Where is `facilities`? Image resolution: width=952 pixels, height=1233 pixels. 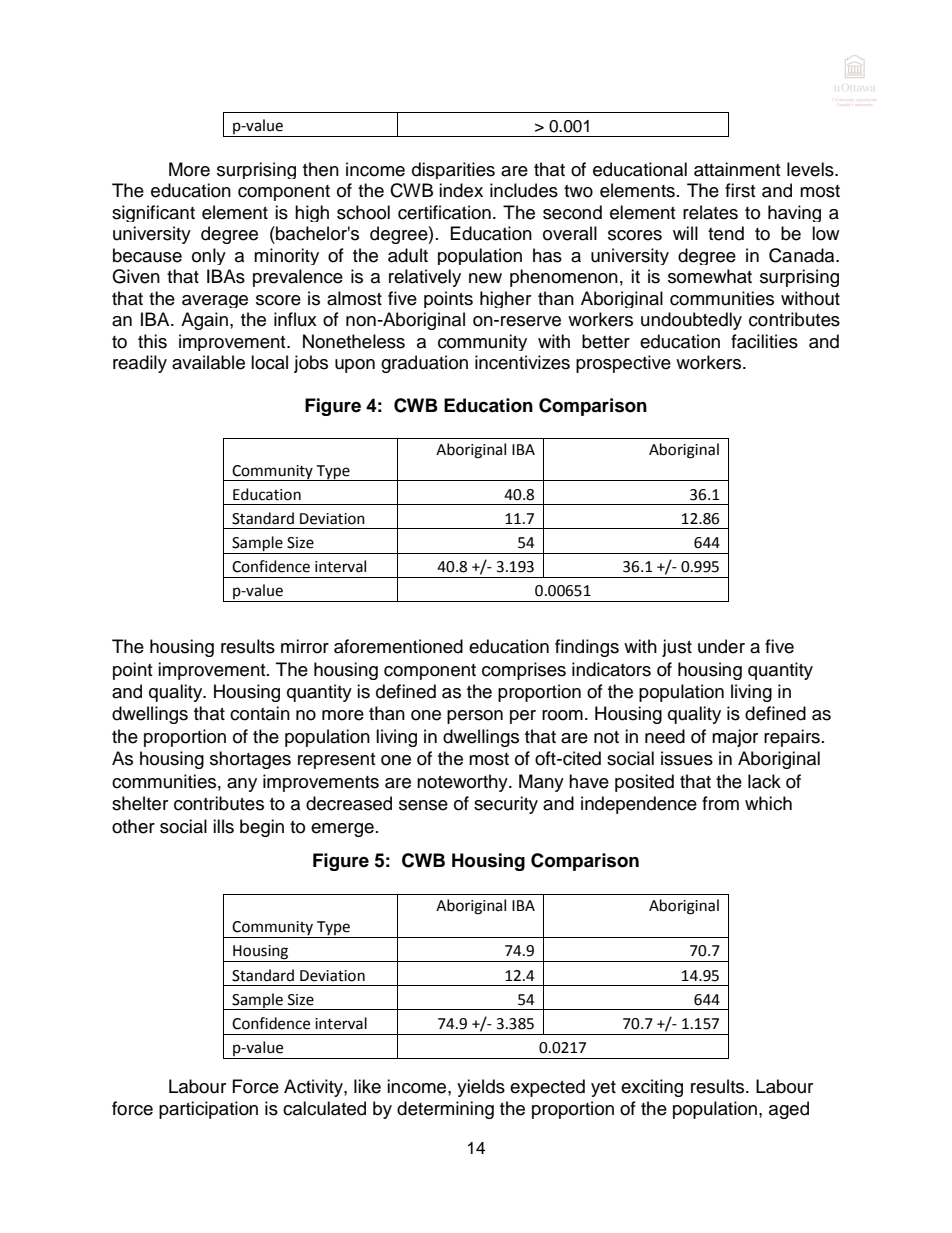 facilities is located at coordinates (764, 341).
